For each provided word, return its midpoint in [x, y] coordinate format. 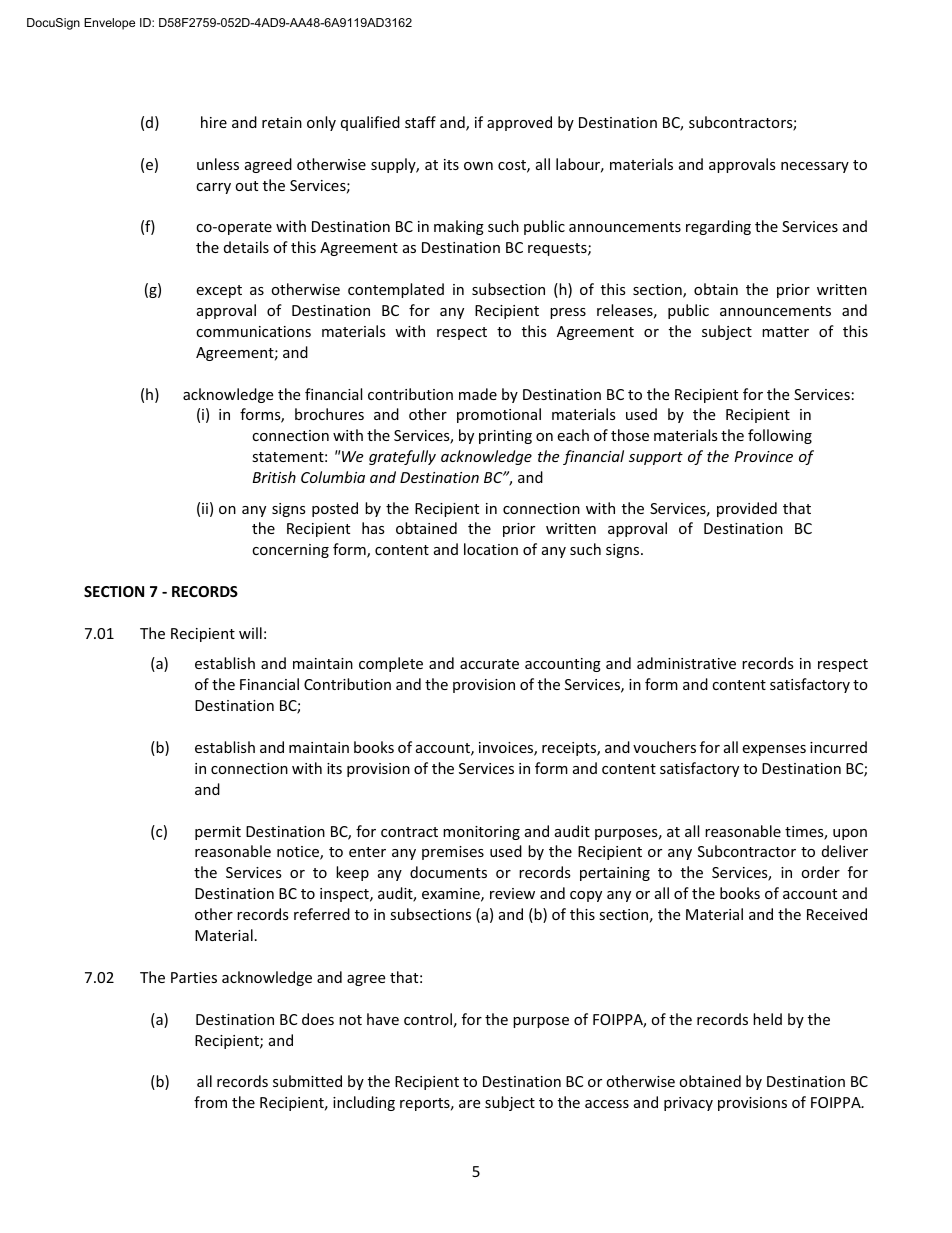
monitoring [481, 833]
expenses [774, 750]
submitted [307, 1081]
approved [519, 123]
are [469, 1104]
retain [282, 122]
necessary [815, 167]
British [274, 477]
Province [763, 456]
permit [218, 833]
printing [505, 437]
